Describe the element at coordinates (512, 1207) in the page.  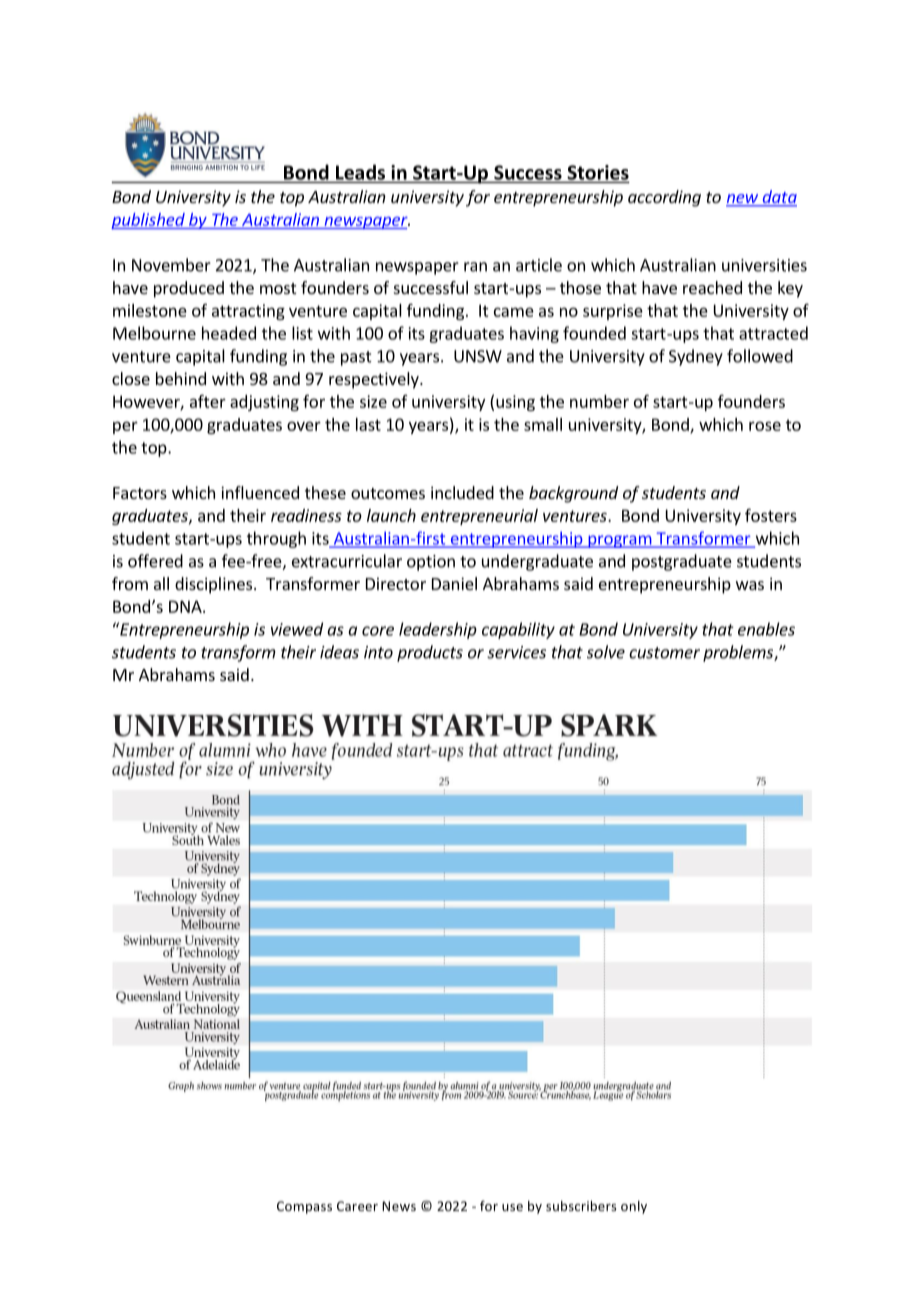
I see `use` at that location.
